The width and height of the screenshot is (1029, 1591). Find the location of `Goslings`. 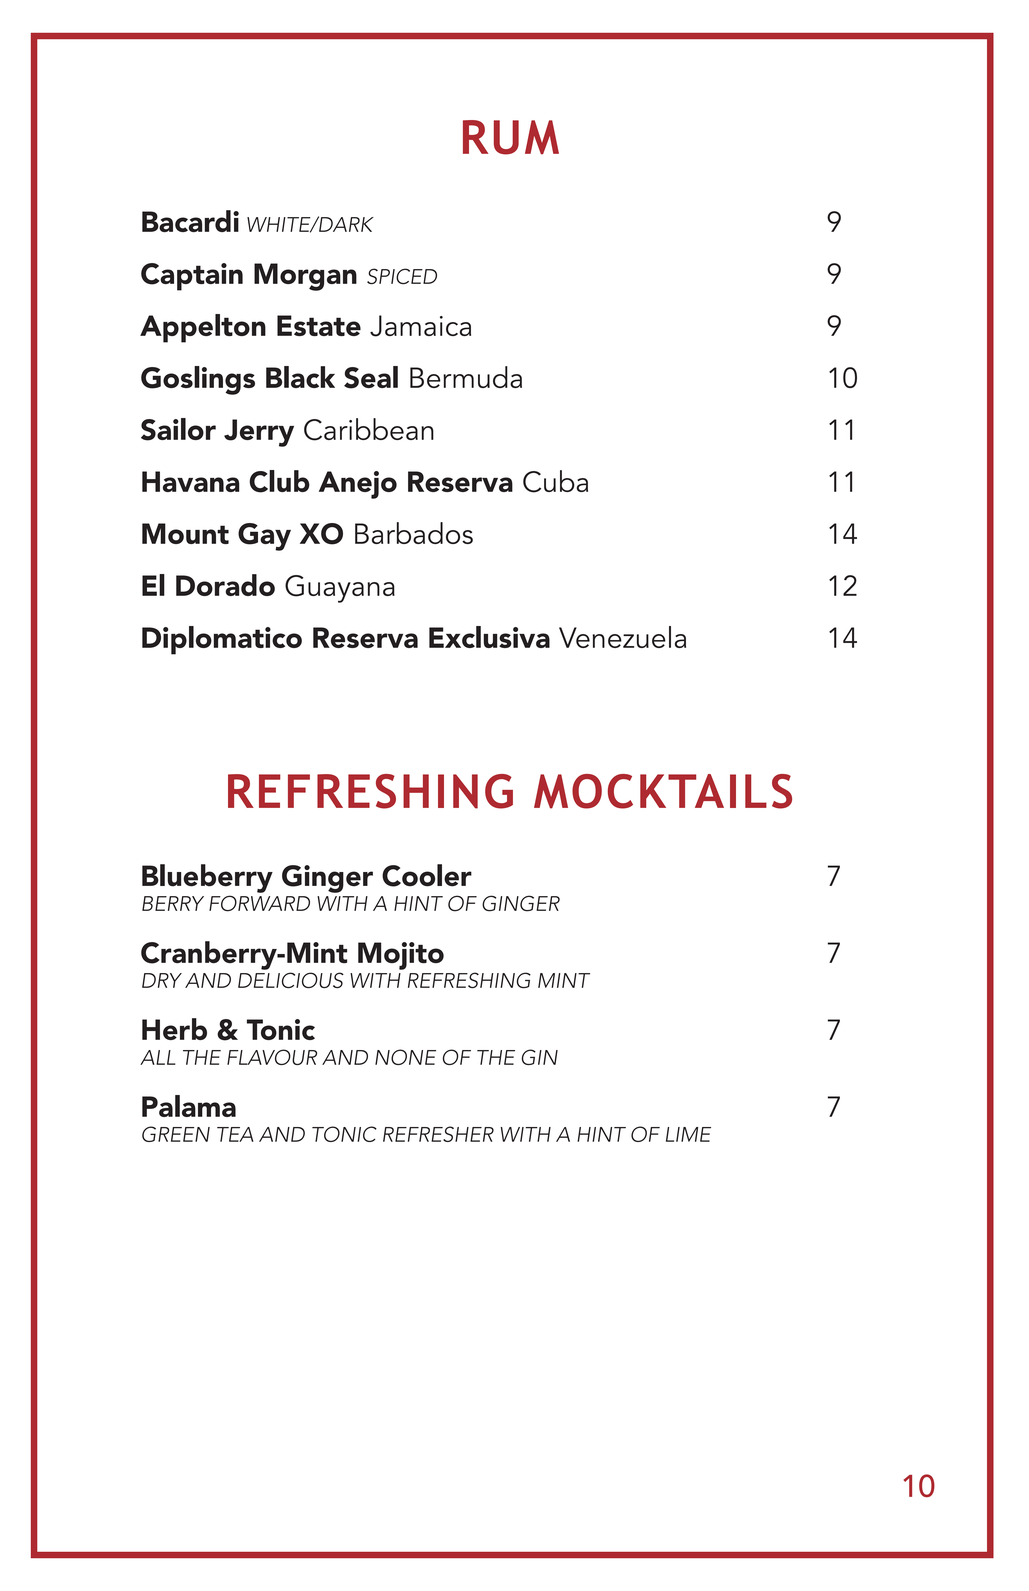

Goslings is located at coordinates (198, 380).
